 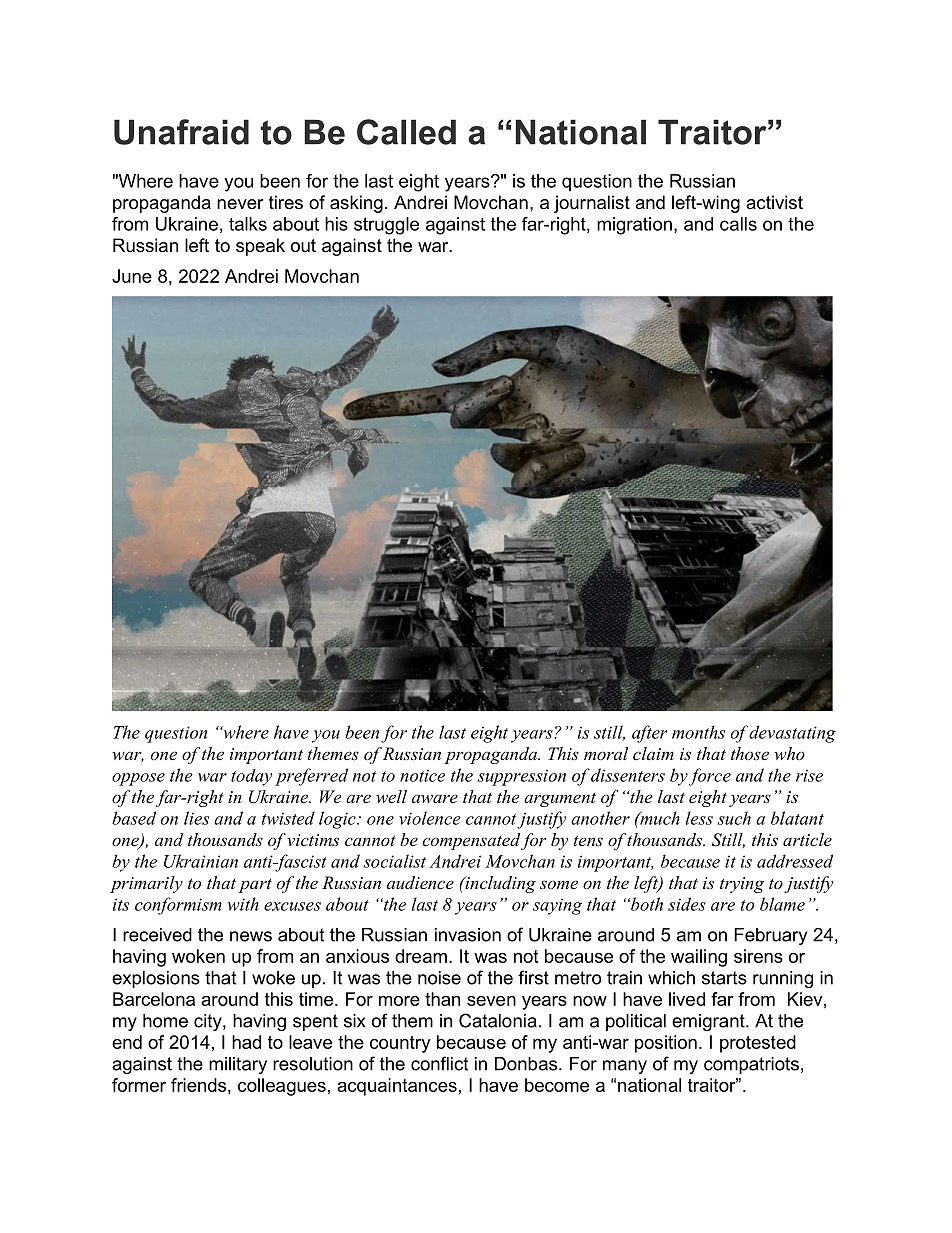 I want to click on notice, so click(x=422, y=775).
